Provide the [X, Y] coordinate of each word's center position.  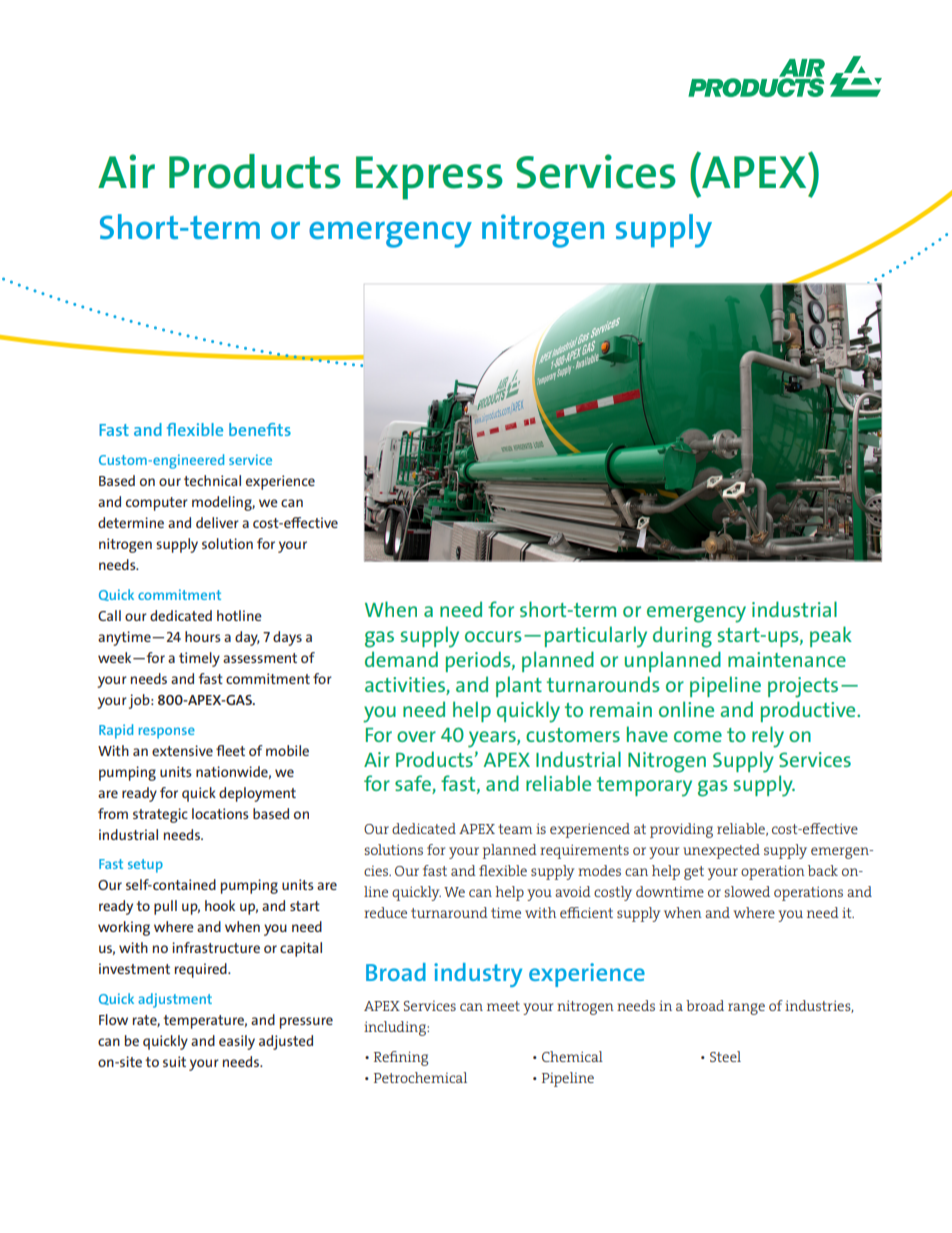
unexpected [721, 851]
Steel [725, 1056]
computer [157, 504]
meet [503, 1006]
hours [203, 636]
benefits [260, 429]
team [515, 829]
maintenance [787, 659]
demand [401, 659]
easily [237, 1042]
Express [429, 178]
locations [220, 813]
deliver [217, 522]
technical [212, 480]
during [682, 637]
